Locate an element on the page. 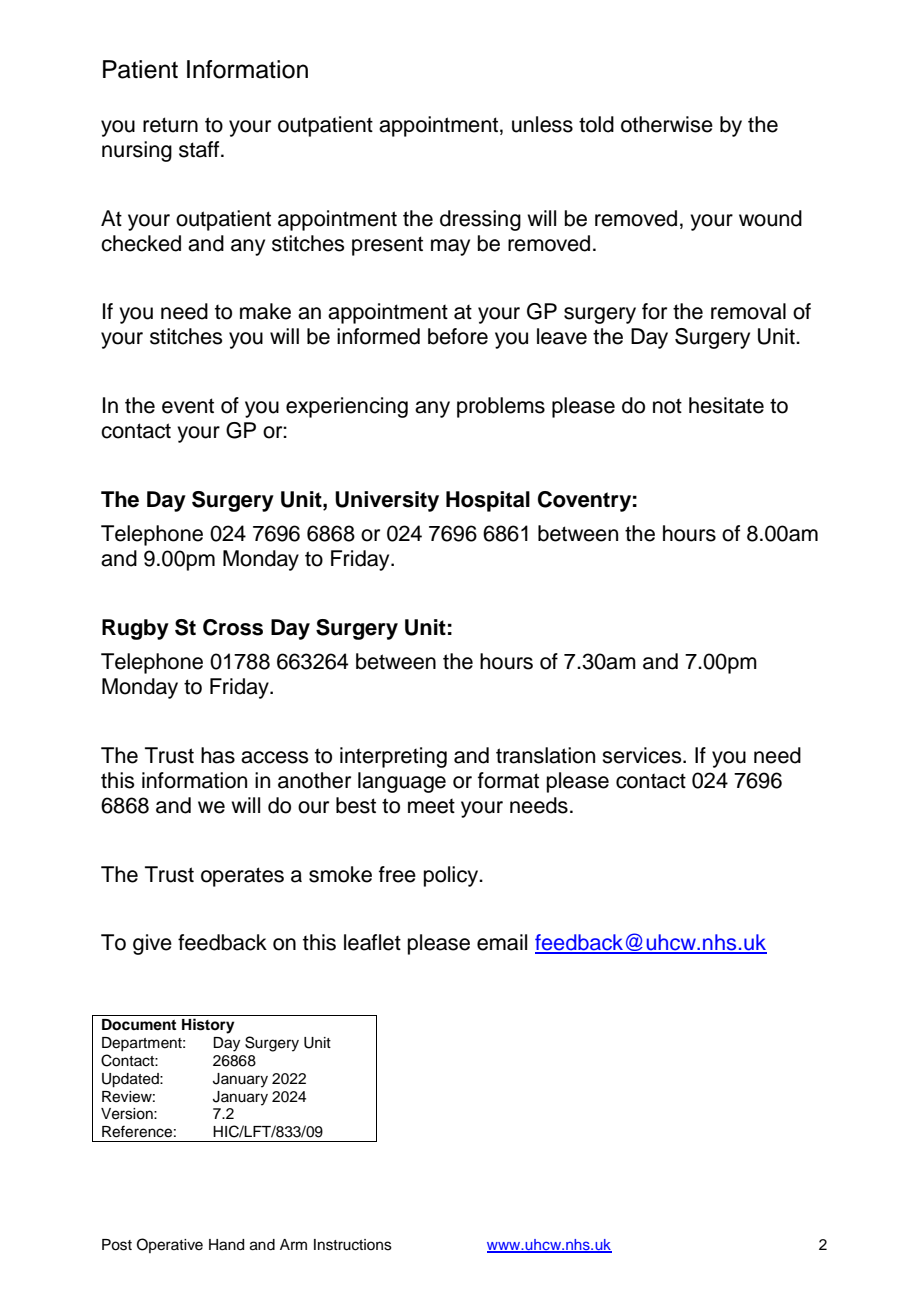  Instructions is located at coordinates (353, 1245).
